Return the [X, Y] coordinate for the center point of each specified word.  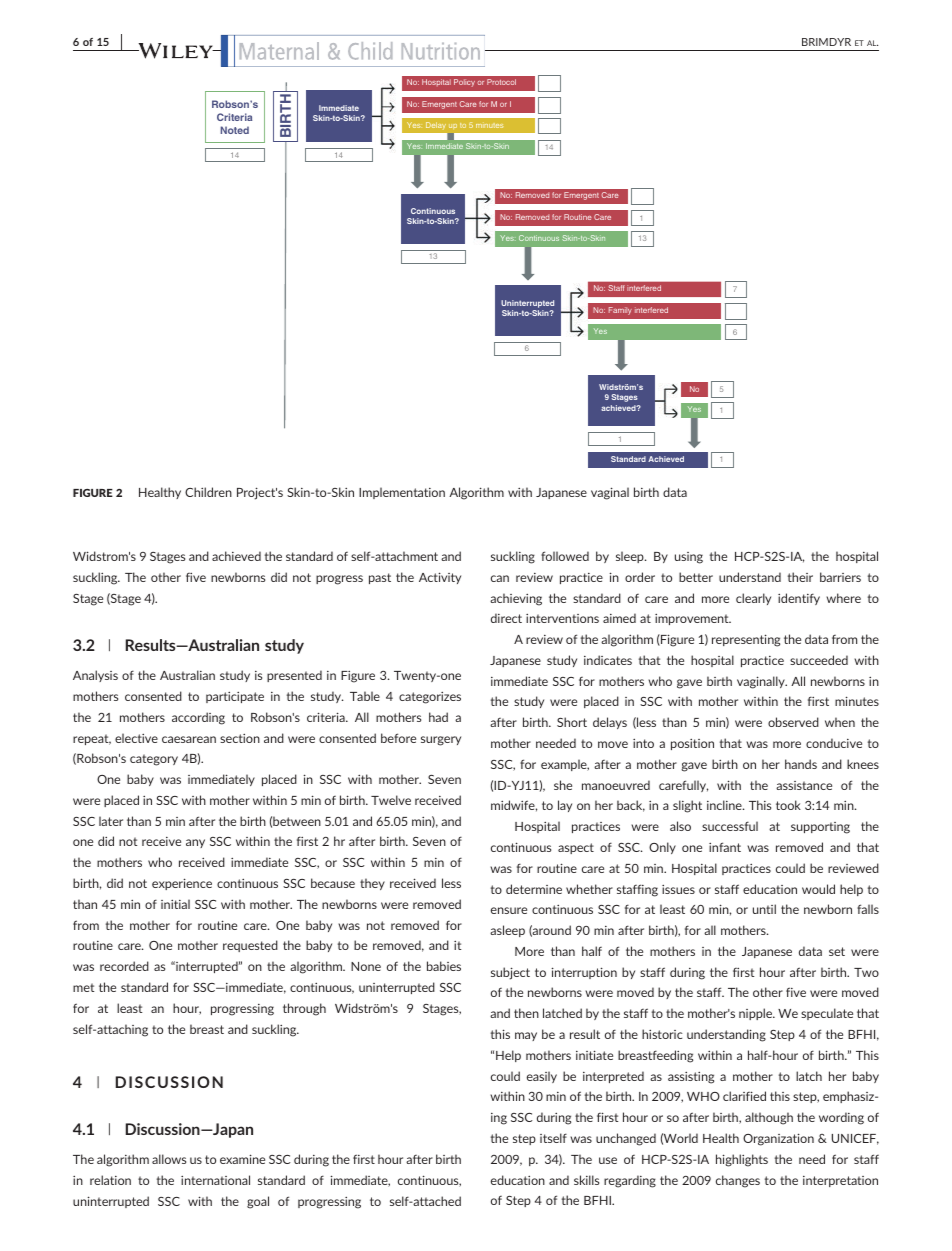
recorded [124, 966]
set [837, 951]
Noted [234, 130]
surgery [441, 741]
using [689, 558]
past [380, 578]
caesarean [189, 739]
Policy [464, 83]
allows [169, 1159]
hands [801, 764]
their [800, 577]
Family [620, 311]
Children [208, 492]
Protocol [501, 82]
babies [444, 966]
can [500, 578]
